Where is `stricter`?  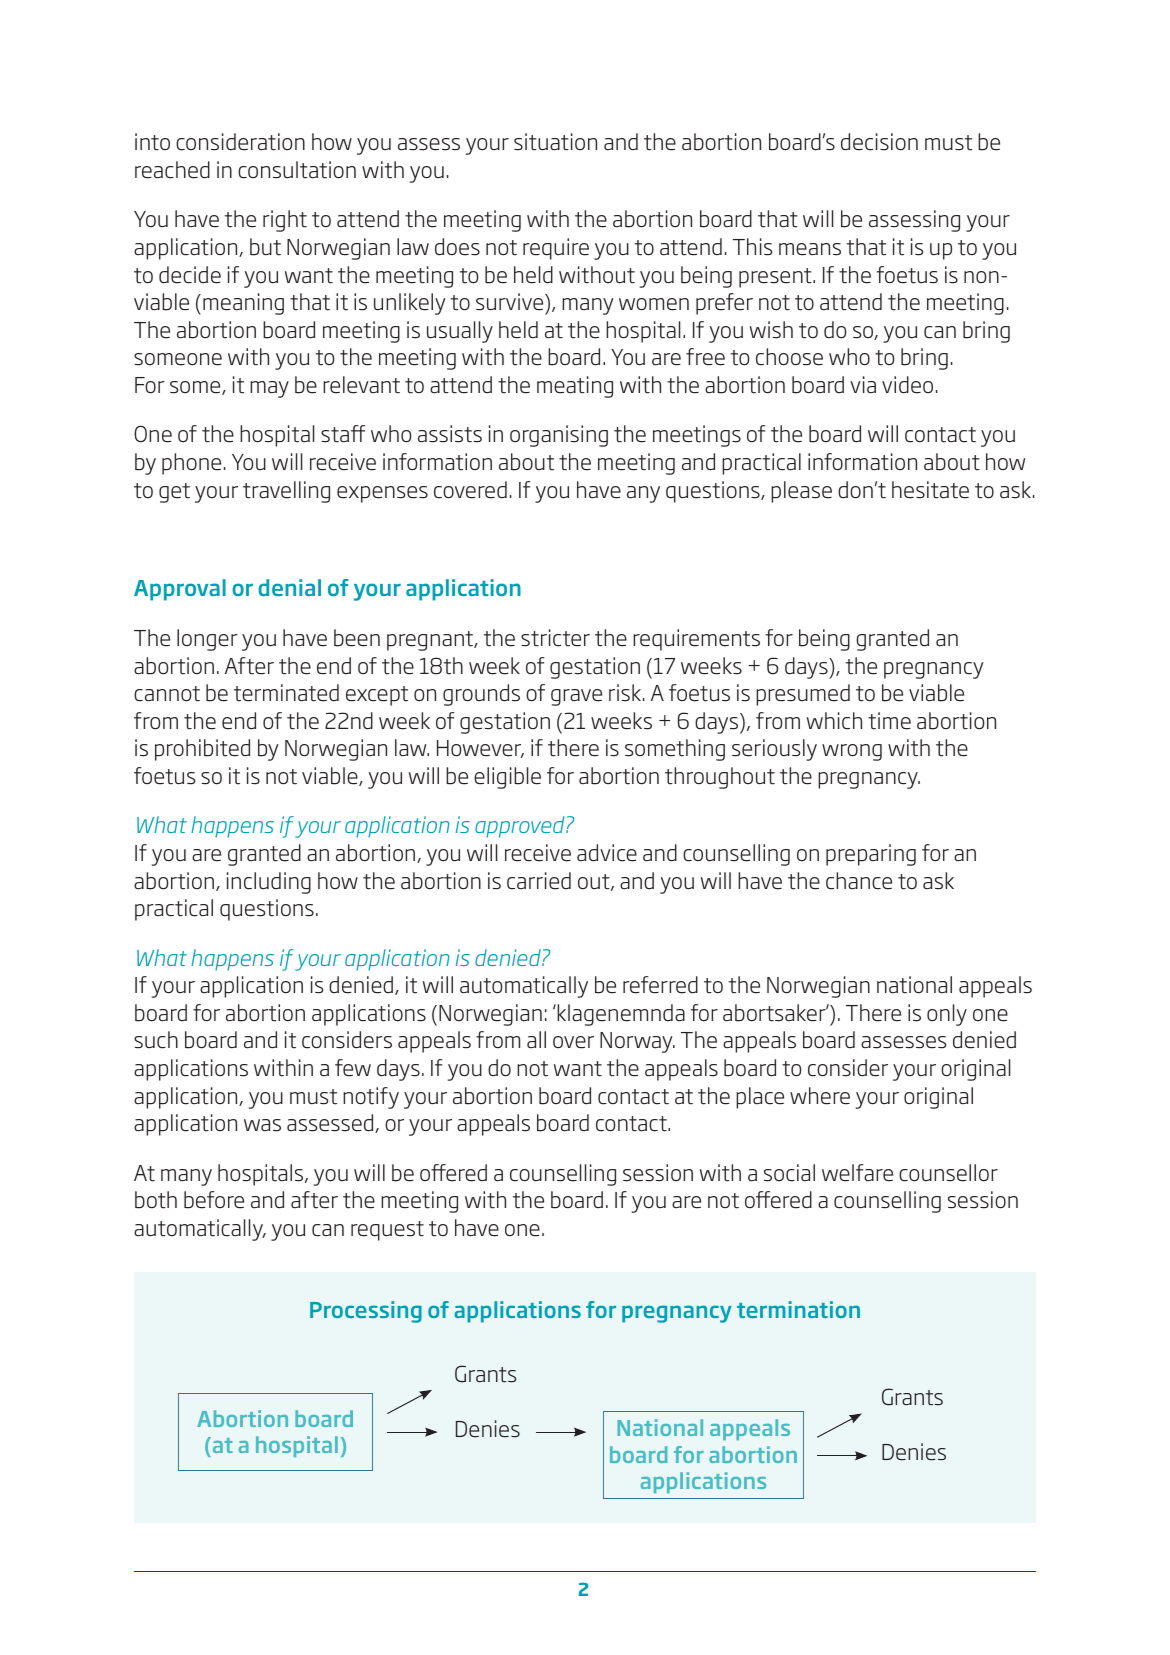
stricter is located at coordinates (555, 638).
